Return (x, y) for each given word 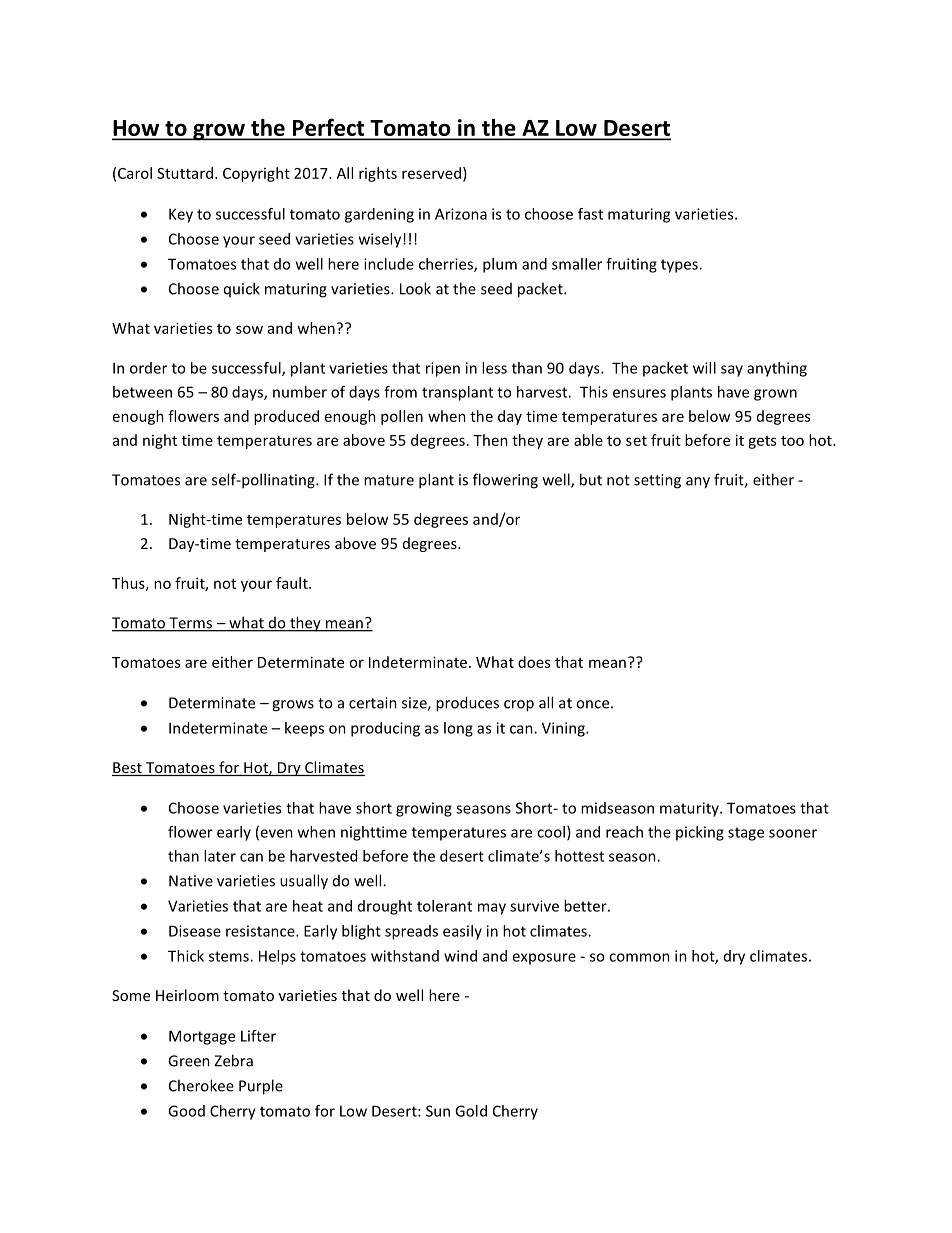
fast (590, 214)
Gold (471, 1111)
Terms (190, 624)
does (534, 662)
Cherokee (201, 1085)
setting (657, 481)
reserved (431, 173)
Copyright (256, 174)
